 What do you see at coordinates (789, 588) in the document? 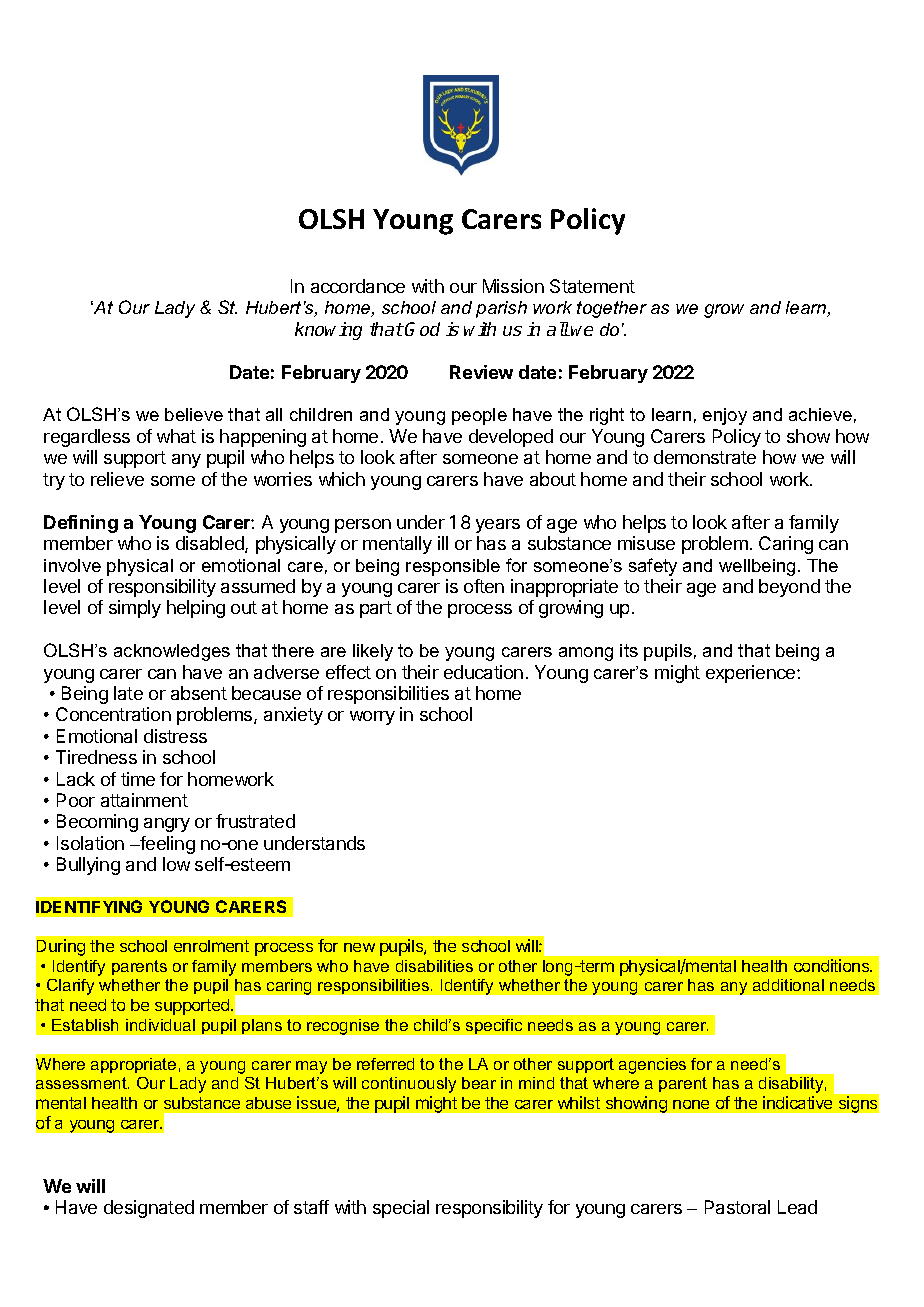
I see `beyond` at bounding box center [789, 588].
